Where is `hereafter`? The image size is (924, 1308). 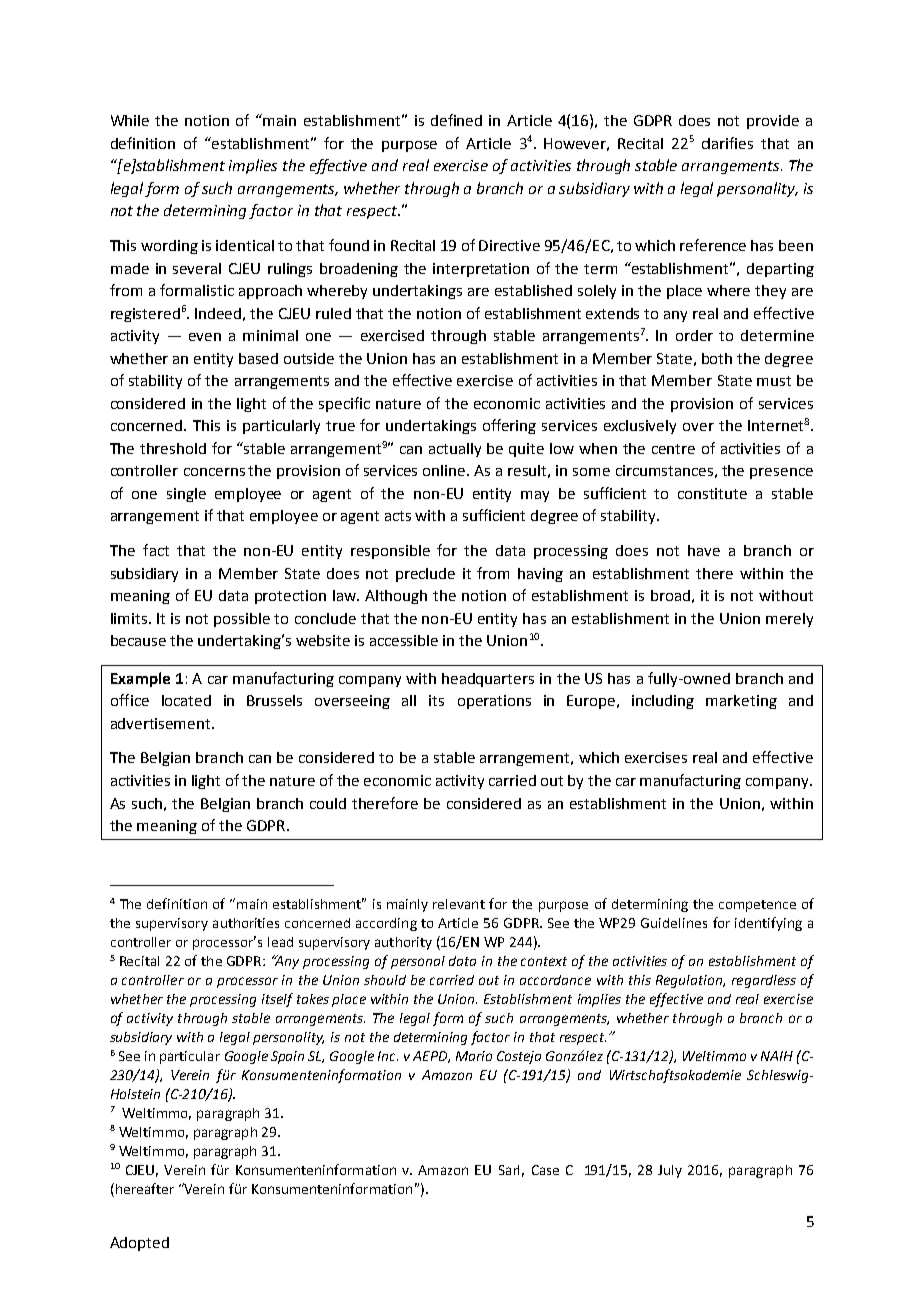
hereafter is located at coordinates (143, 1188).
